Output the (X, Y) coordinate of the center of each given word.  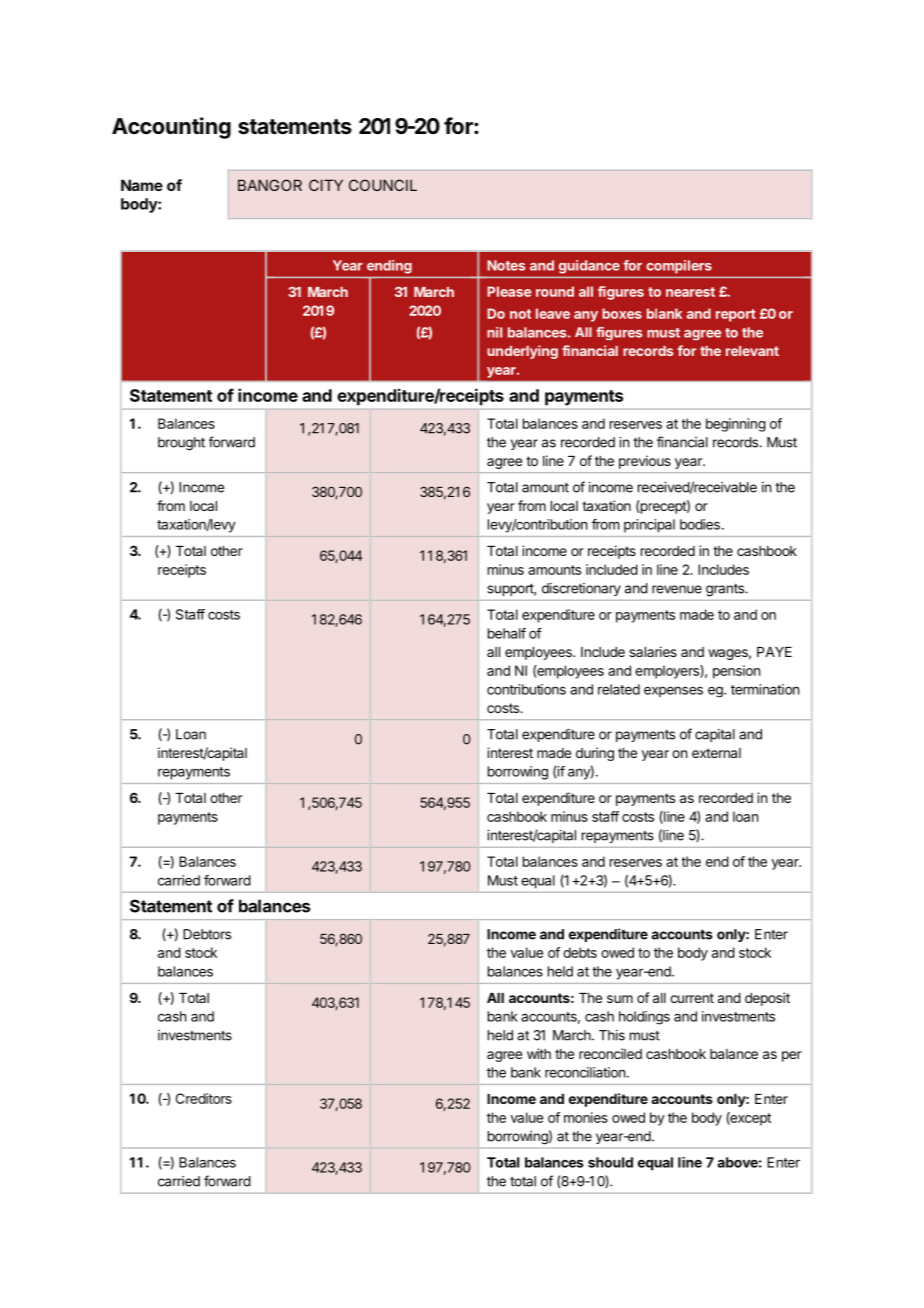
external (716, 753)
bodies (700, 524)
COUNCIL (383, 185)
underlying (522, 352)
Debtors (207, 934)
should (610, 1162)
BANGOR (270, 185)
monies (586, 1117)
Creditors (204, 1098)
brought (181, 444)
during (595, 754)
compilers (679, 266)
